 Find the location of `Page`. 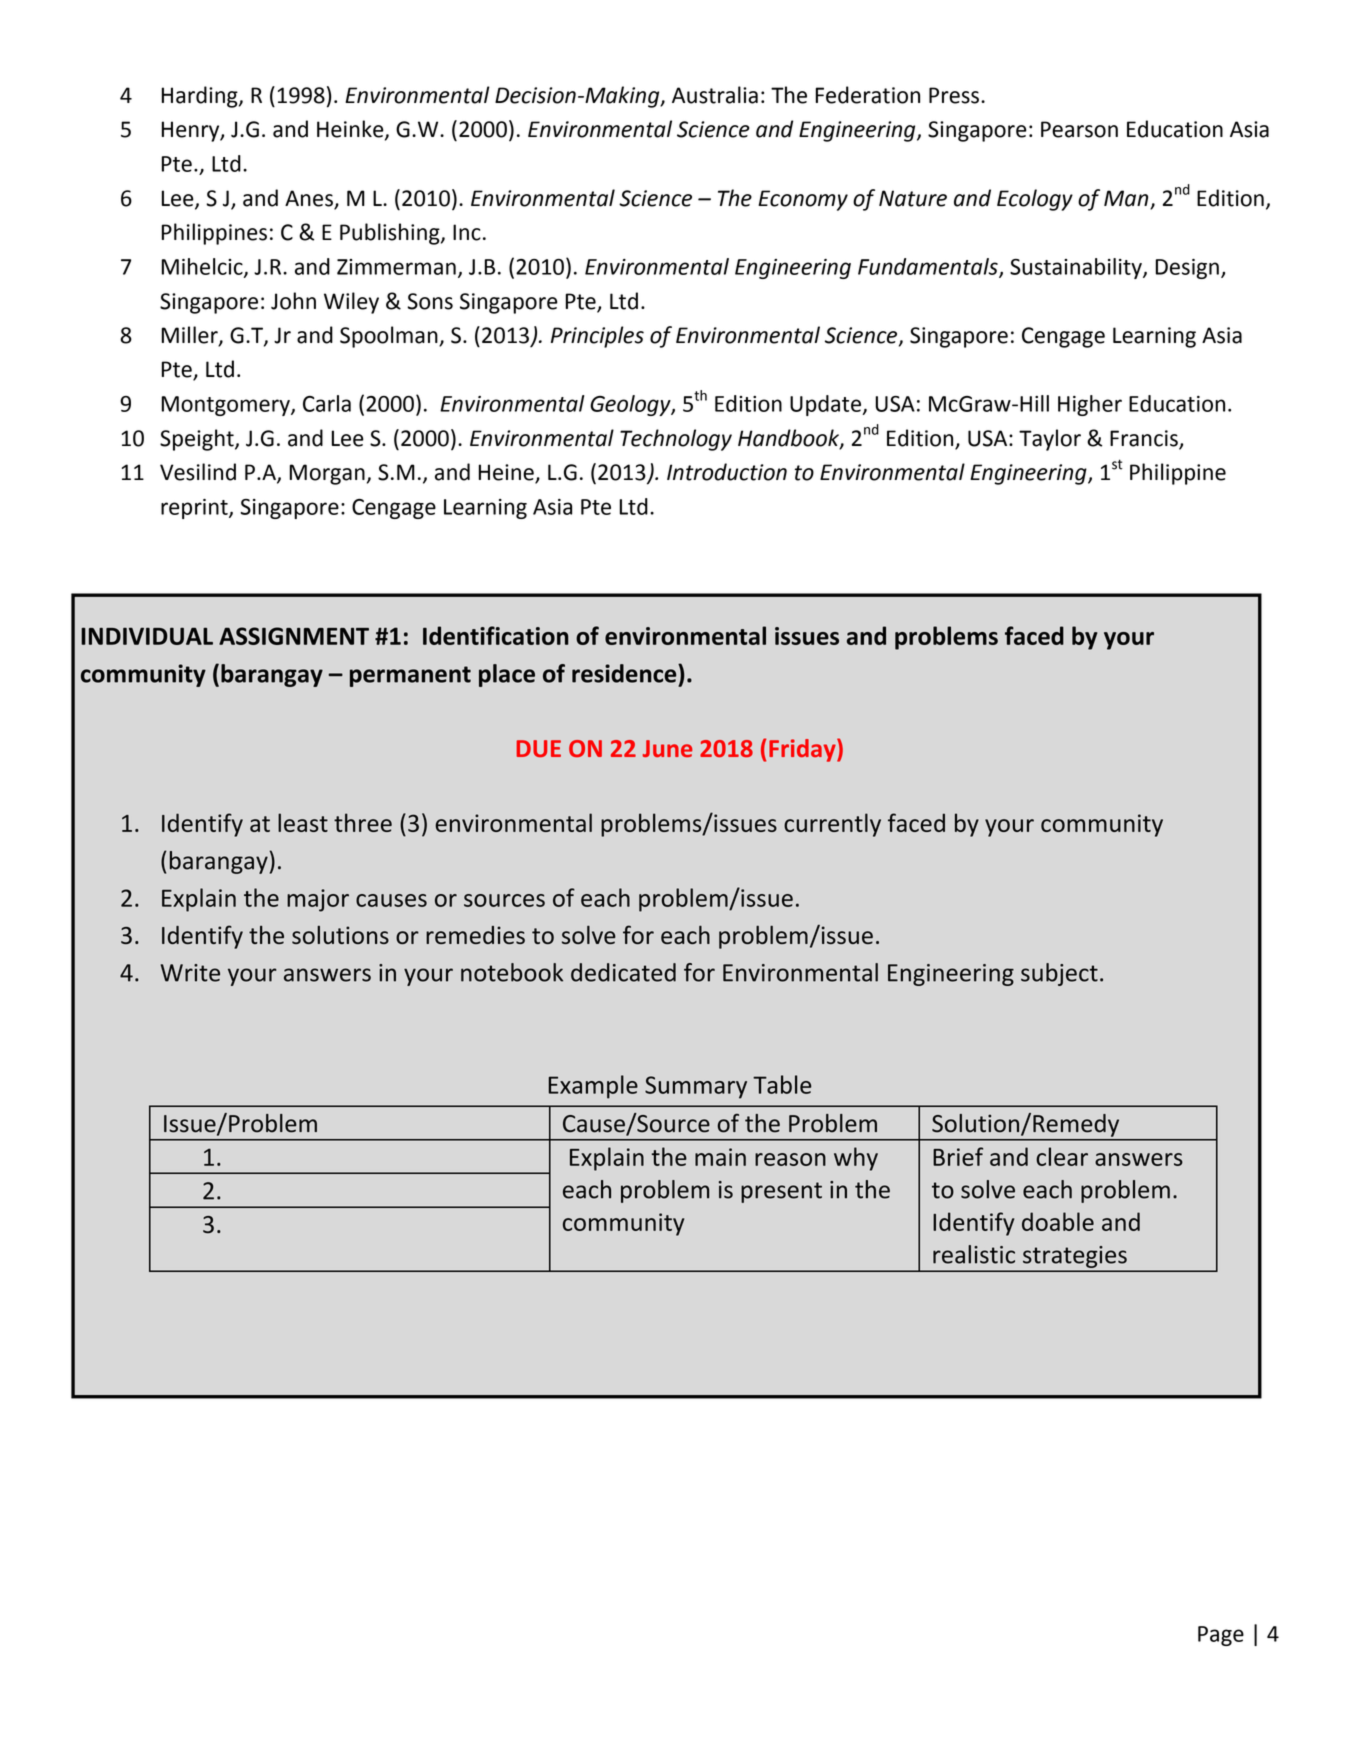

Page is located at coordinates (1221, 1636).
